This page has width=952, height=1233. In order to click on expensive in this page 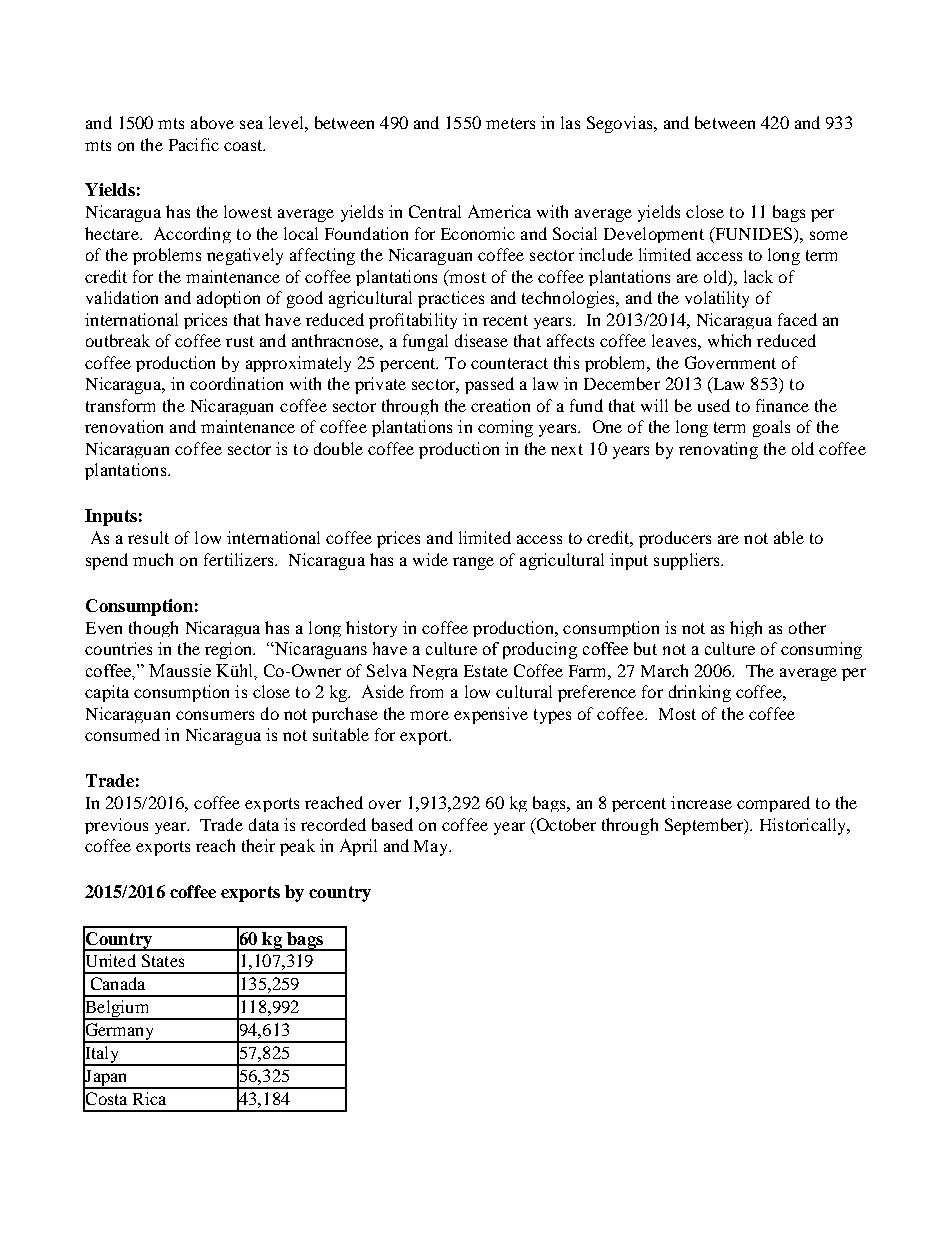, I will do `click(491, 715)`.
